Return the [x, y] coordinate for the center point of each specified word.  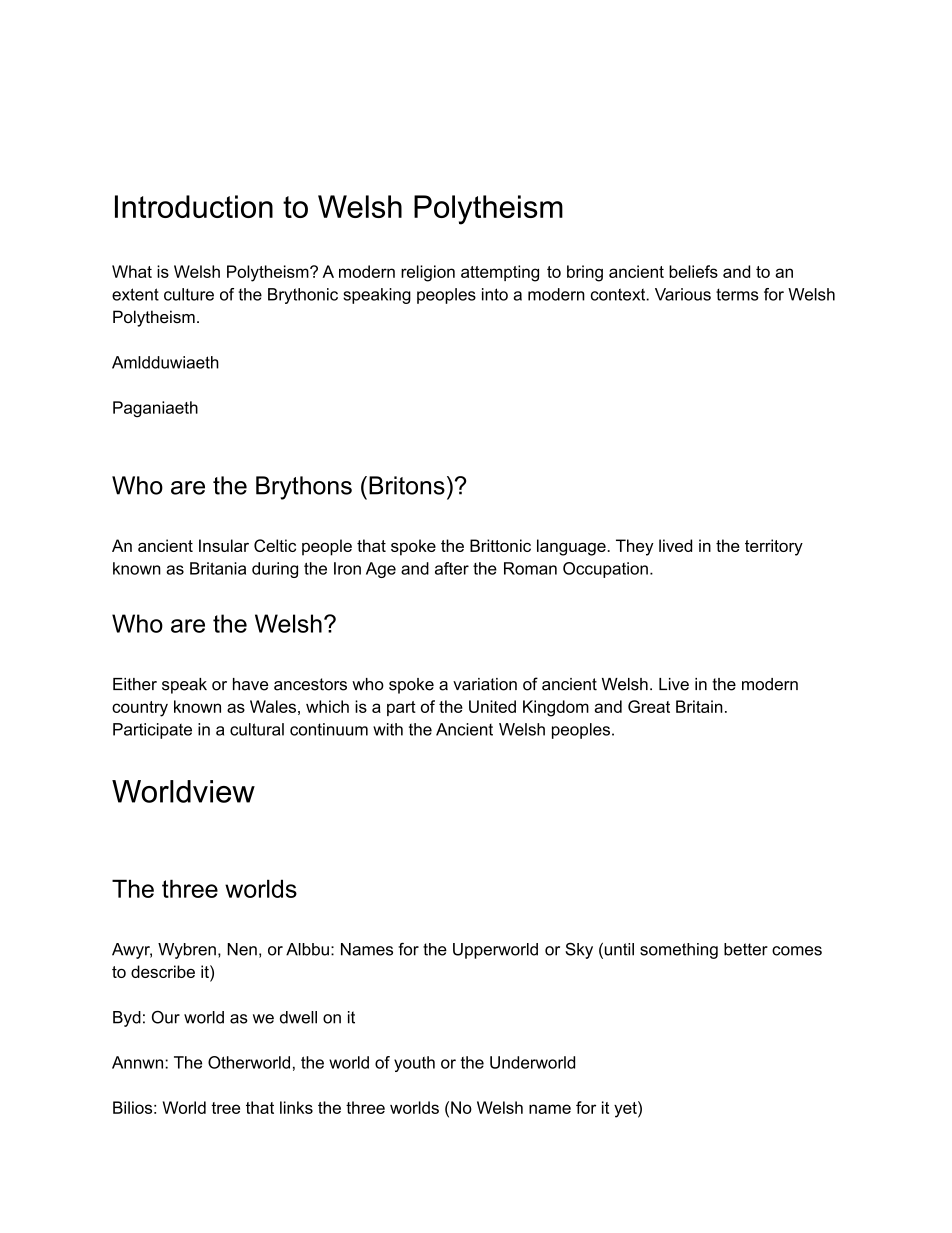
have [250, 684]
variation [485, 684]
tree [225, 1108]
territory [774, 547]
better [746, 949]
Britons [407, 485]
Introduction [194, 206]
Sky [579, 950]
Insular [224, 545]
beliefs [693, 271]
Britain [699, 706]
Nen [242, 949]
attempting [500, 273]
